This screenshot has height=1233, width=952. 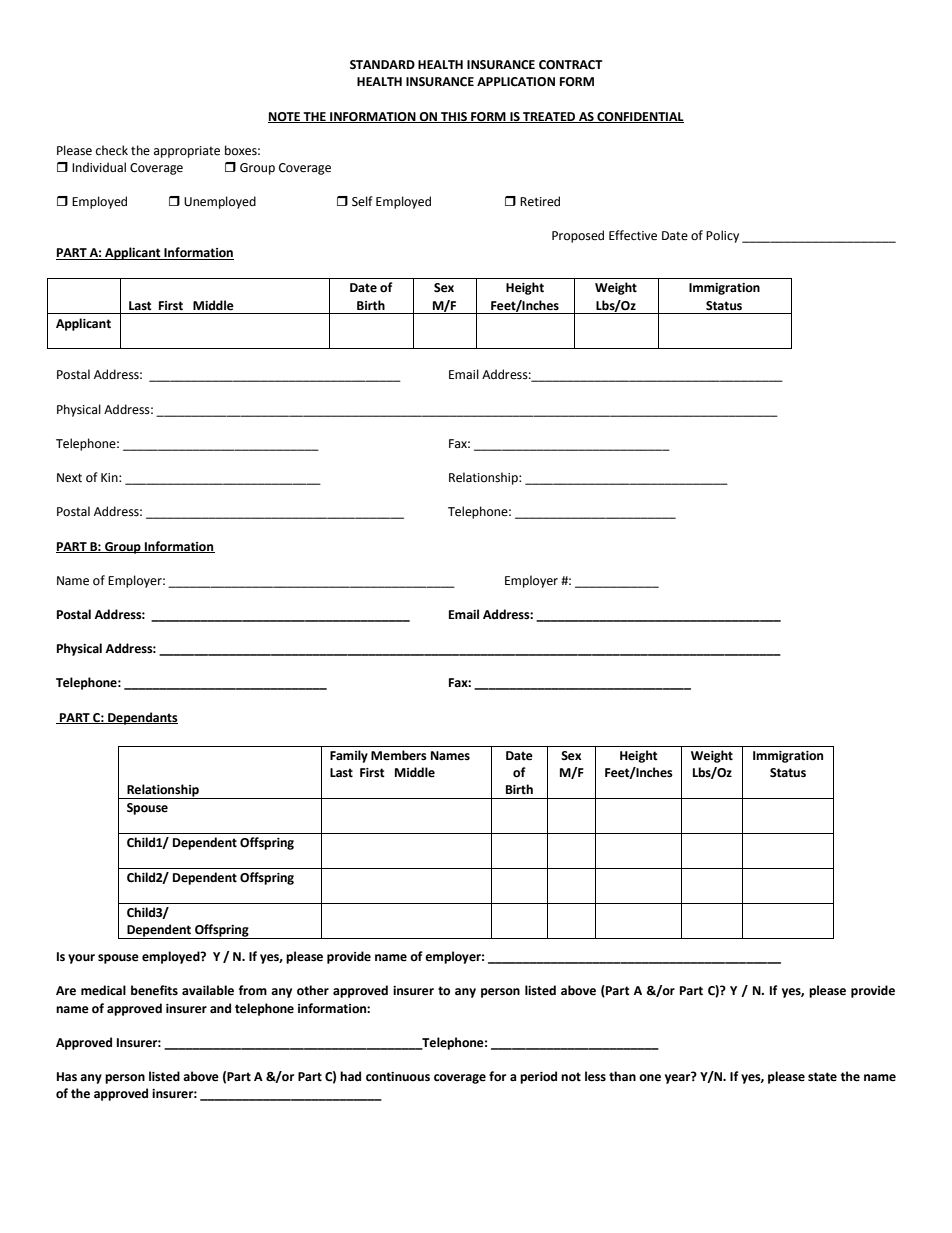 What do you see at coordinates (142, 718) in the screenshot?
I see `Dependants` at bounding box center [142, 718].
